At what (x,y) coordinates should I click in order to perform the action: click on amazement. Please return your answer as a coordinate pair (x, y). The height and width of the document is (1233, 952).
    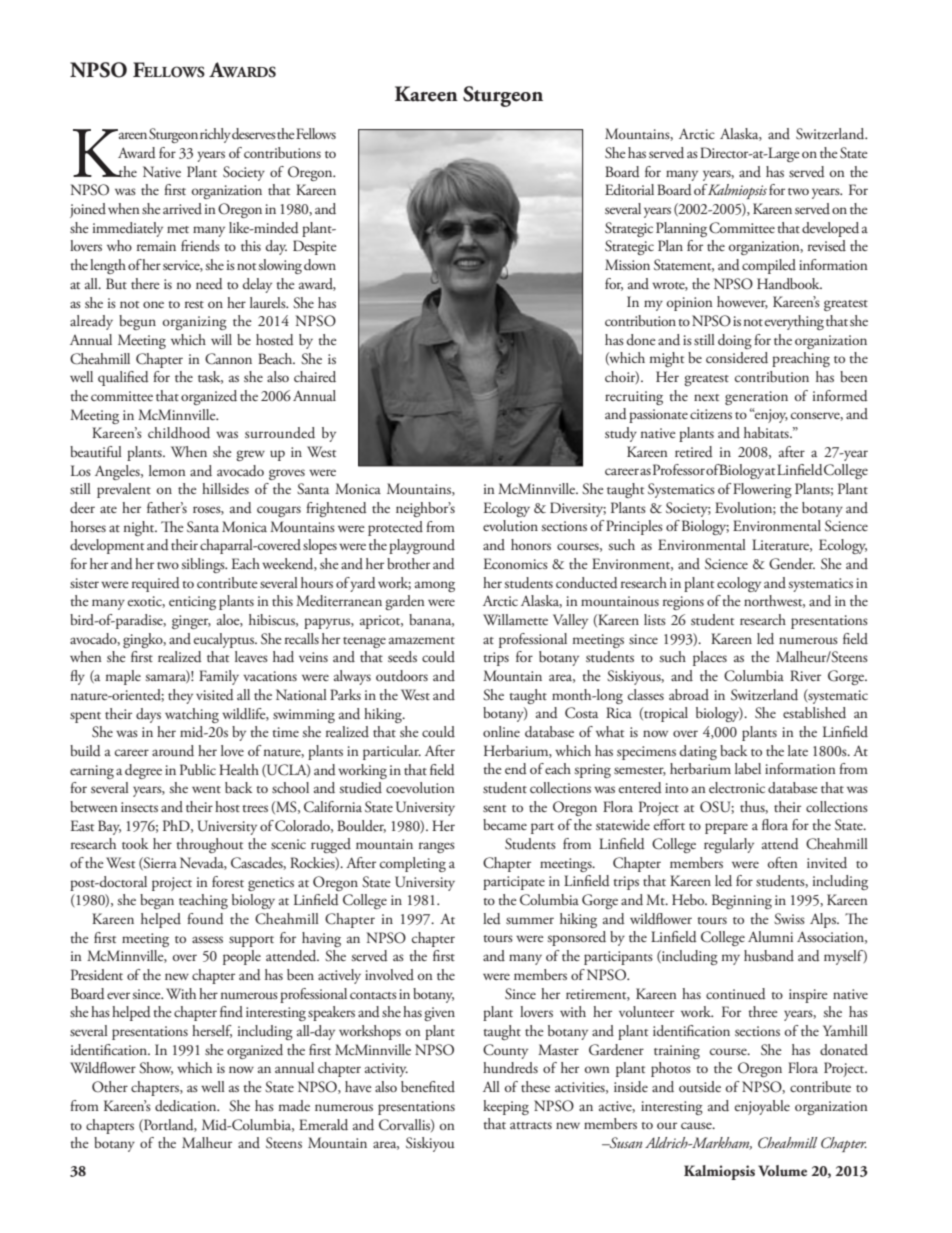
    Looking at the image, I should click on (422, 640).
